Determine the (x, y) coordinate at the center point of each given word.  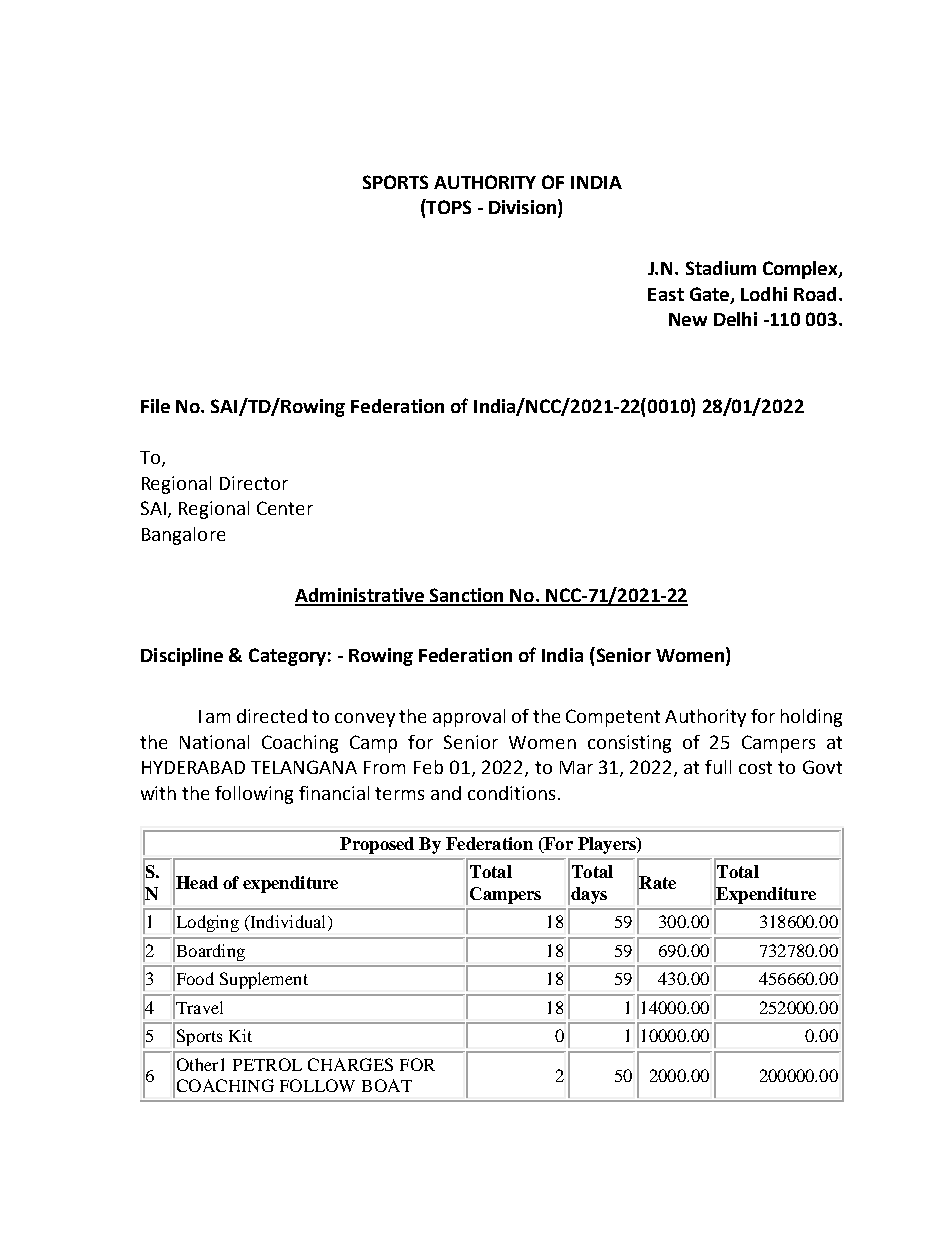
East (666, 294)
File (155, 406)
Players (608, 845)
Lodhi (764, 294)
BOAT (387, 1085)
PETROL (267, 1064)
